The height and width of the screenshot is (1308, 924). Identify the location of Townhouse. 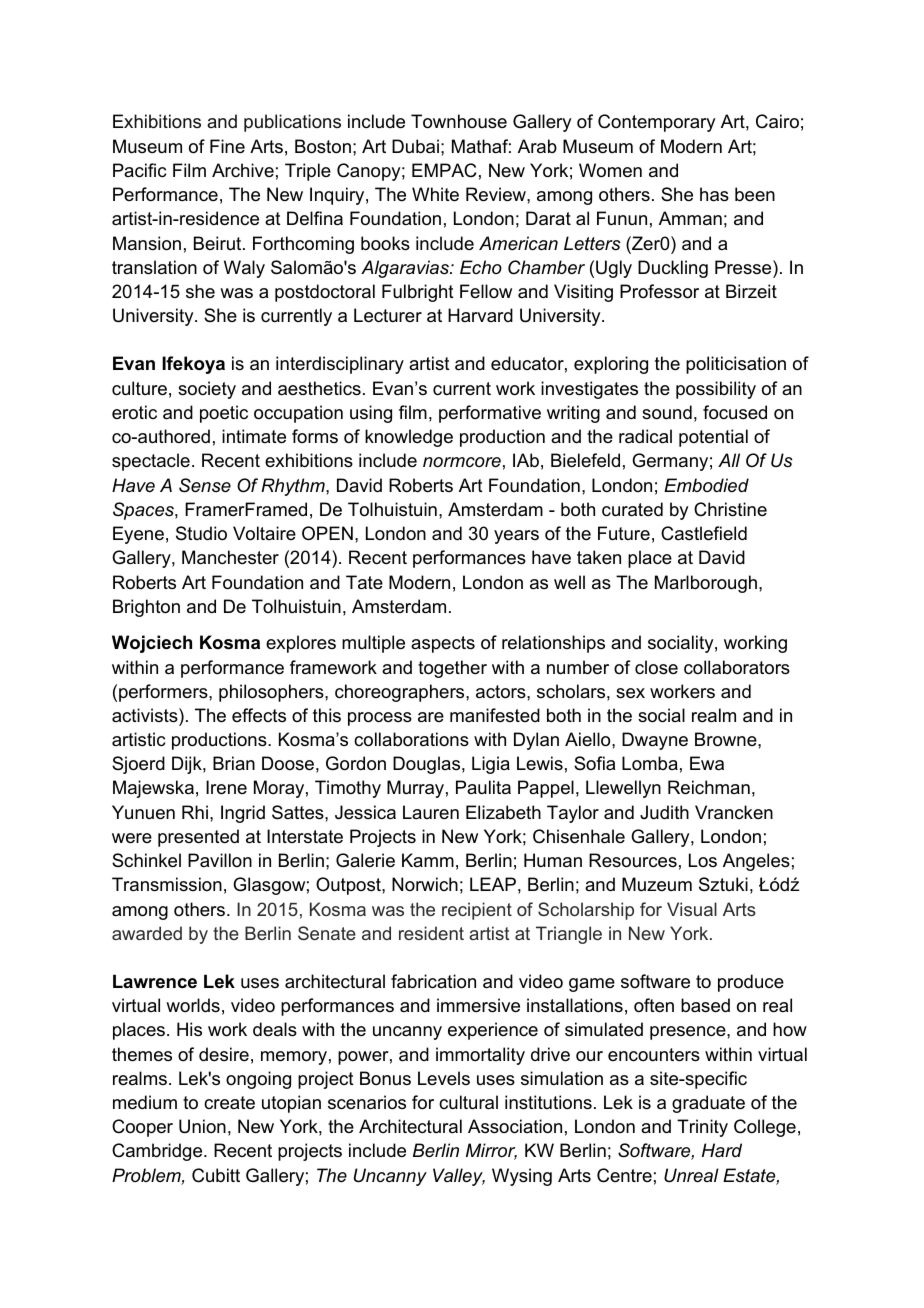
(459, 121).
